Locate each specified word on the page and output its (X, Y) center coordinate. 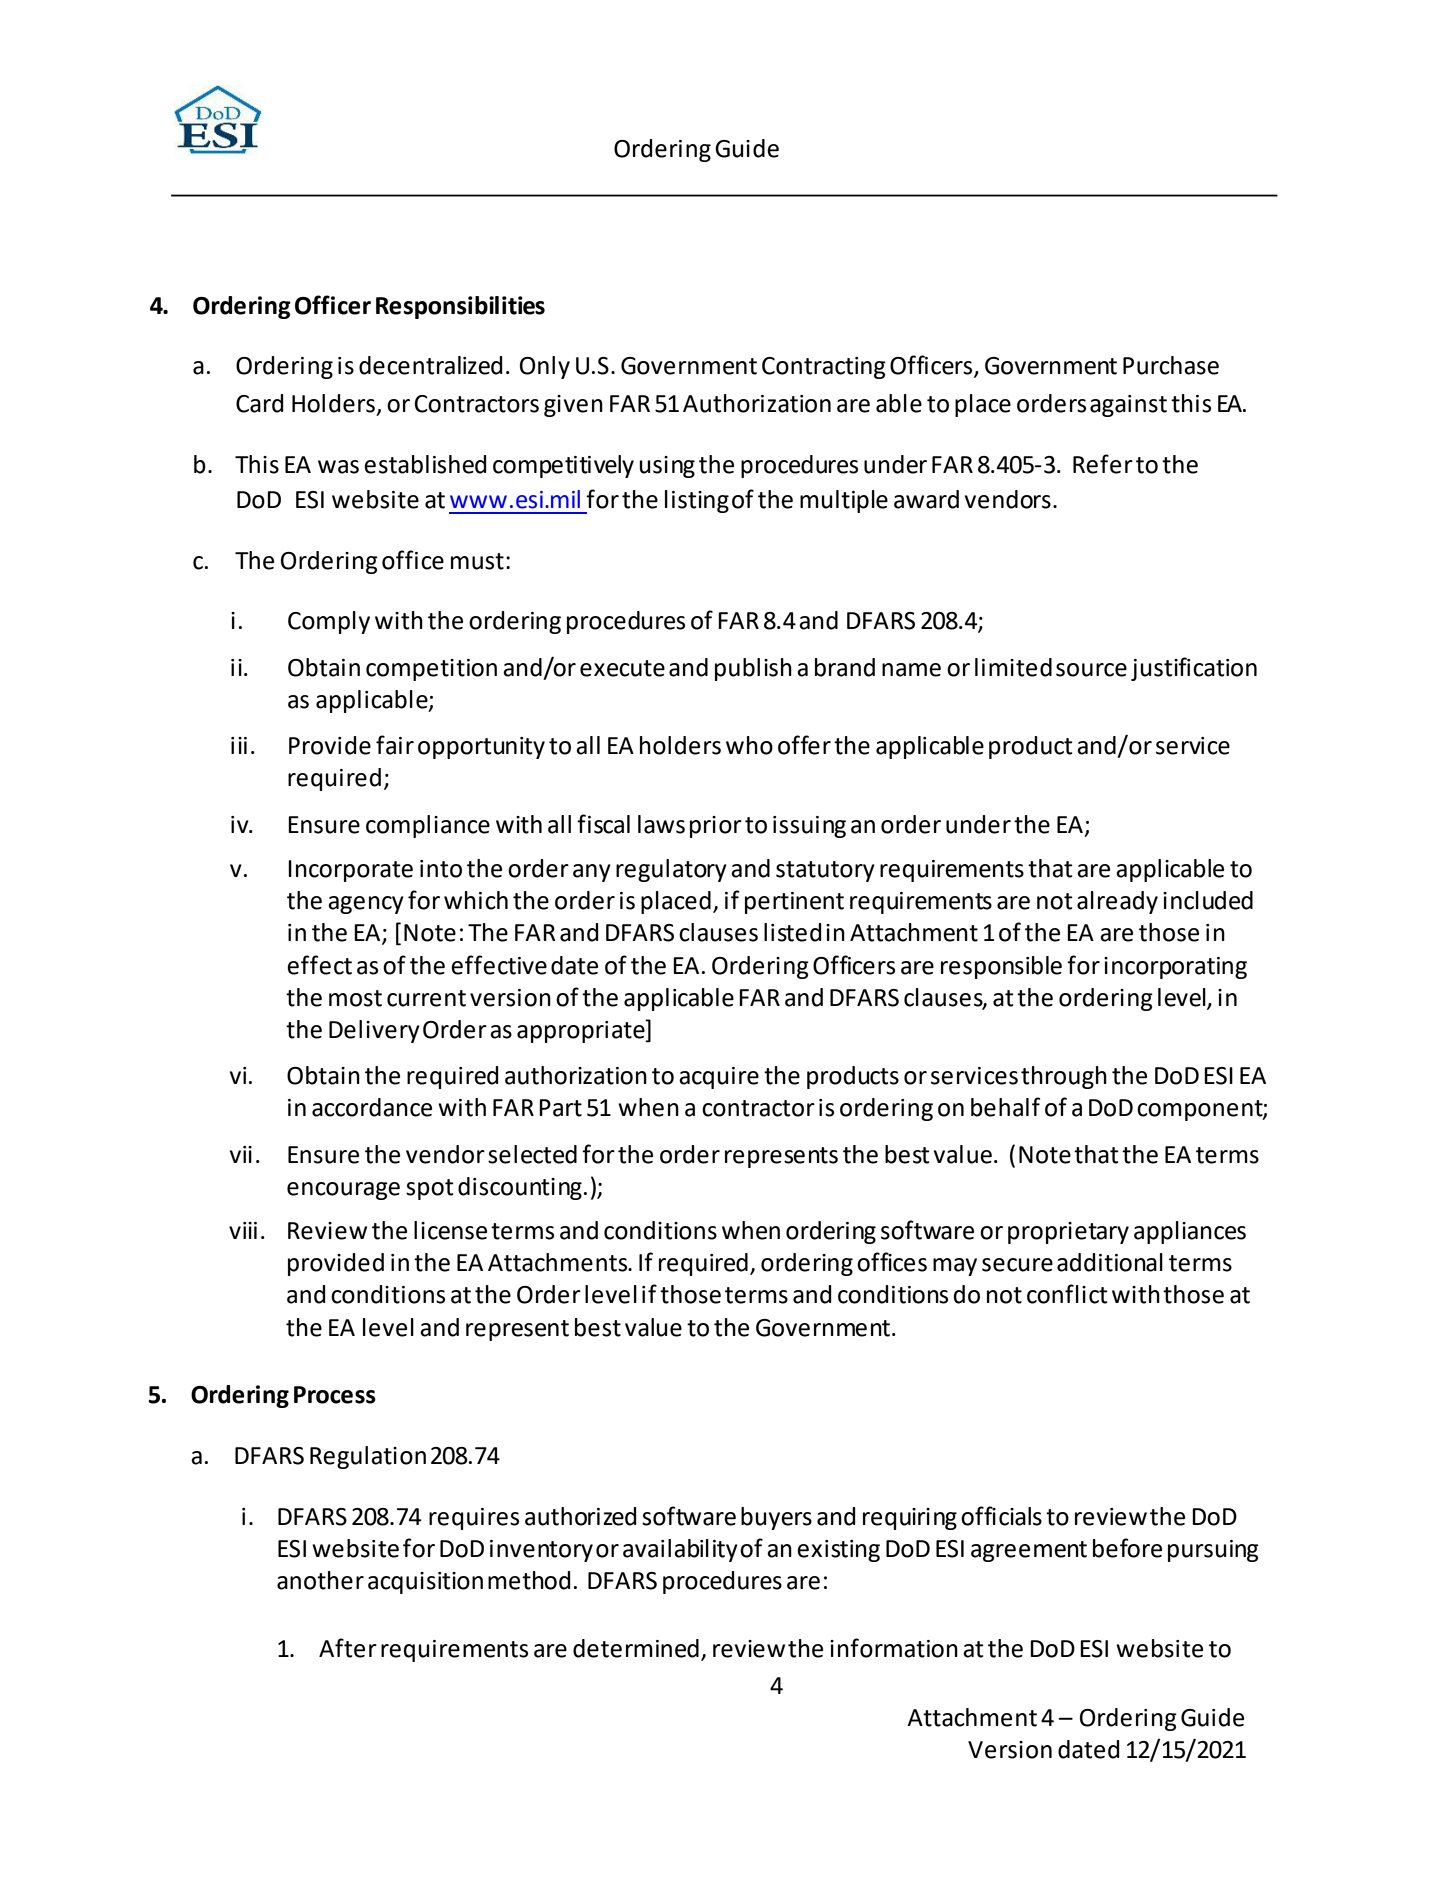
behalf (1005, 1107)
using (667, 467)
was (338, 467)
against (1128, 406)
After (348, 1648)
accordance (372, 1107)
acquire (719, 1078)
